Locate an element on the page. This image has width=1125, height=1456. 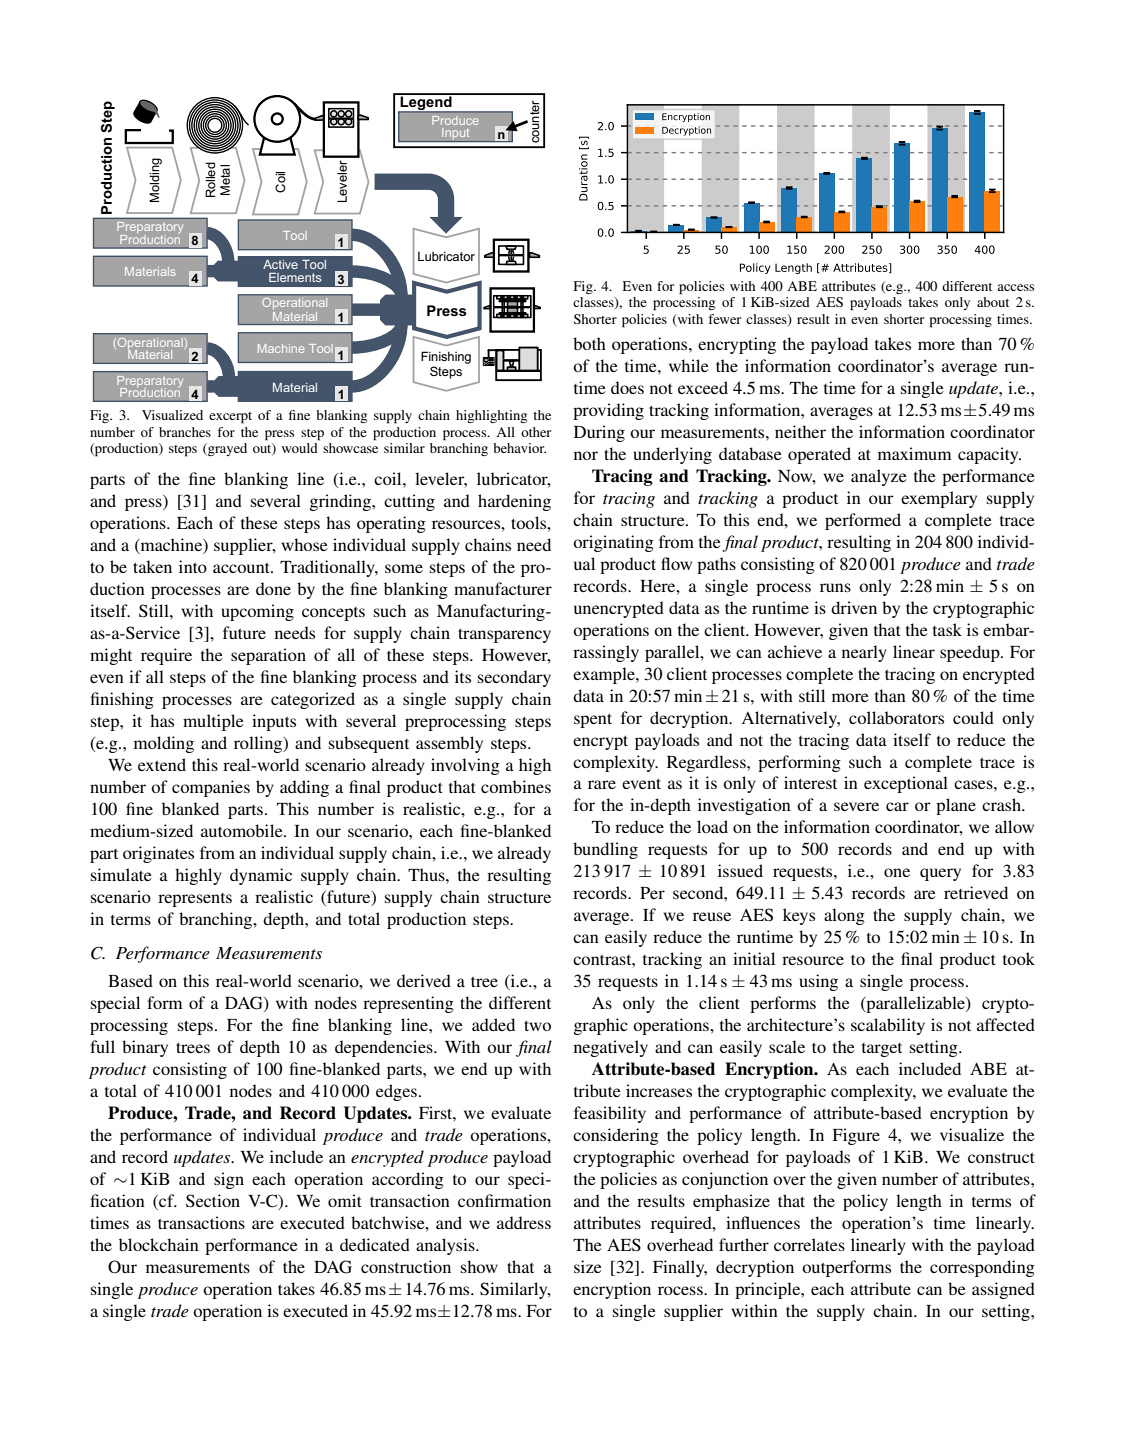
both is located at coordinates (589, 343).
